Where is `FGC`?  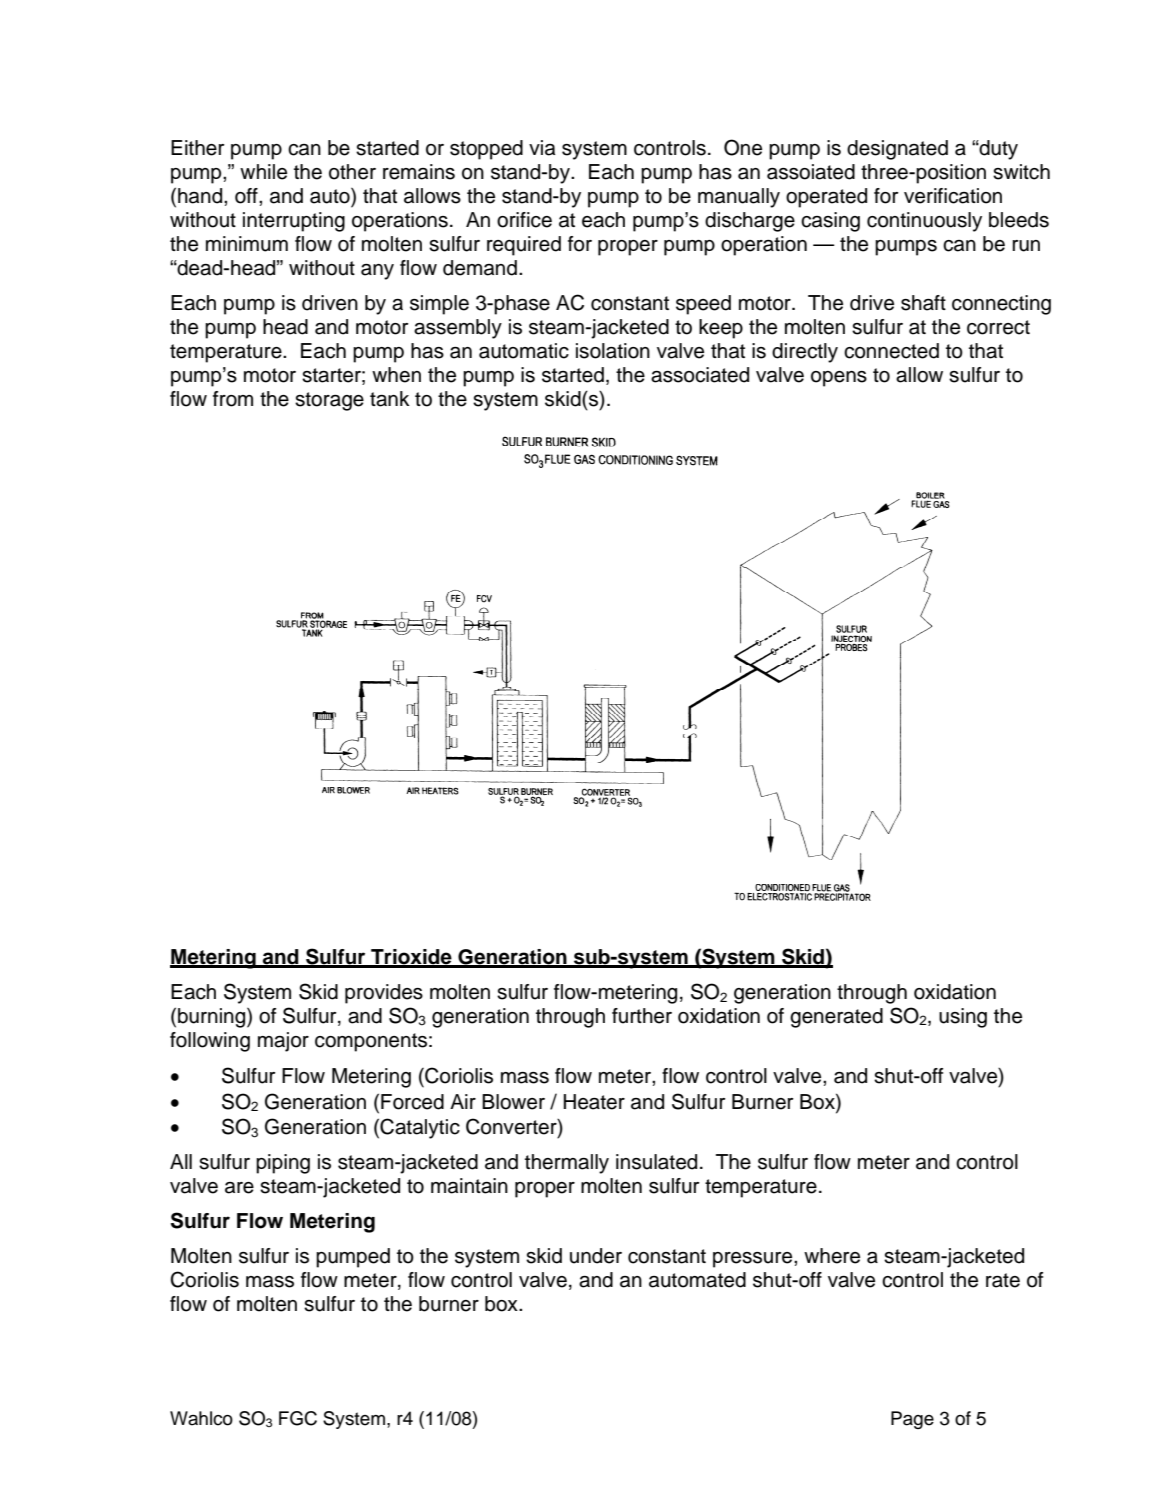 FGC is located at coordinates (298, 1418).
